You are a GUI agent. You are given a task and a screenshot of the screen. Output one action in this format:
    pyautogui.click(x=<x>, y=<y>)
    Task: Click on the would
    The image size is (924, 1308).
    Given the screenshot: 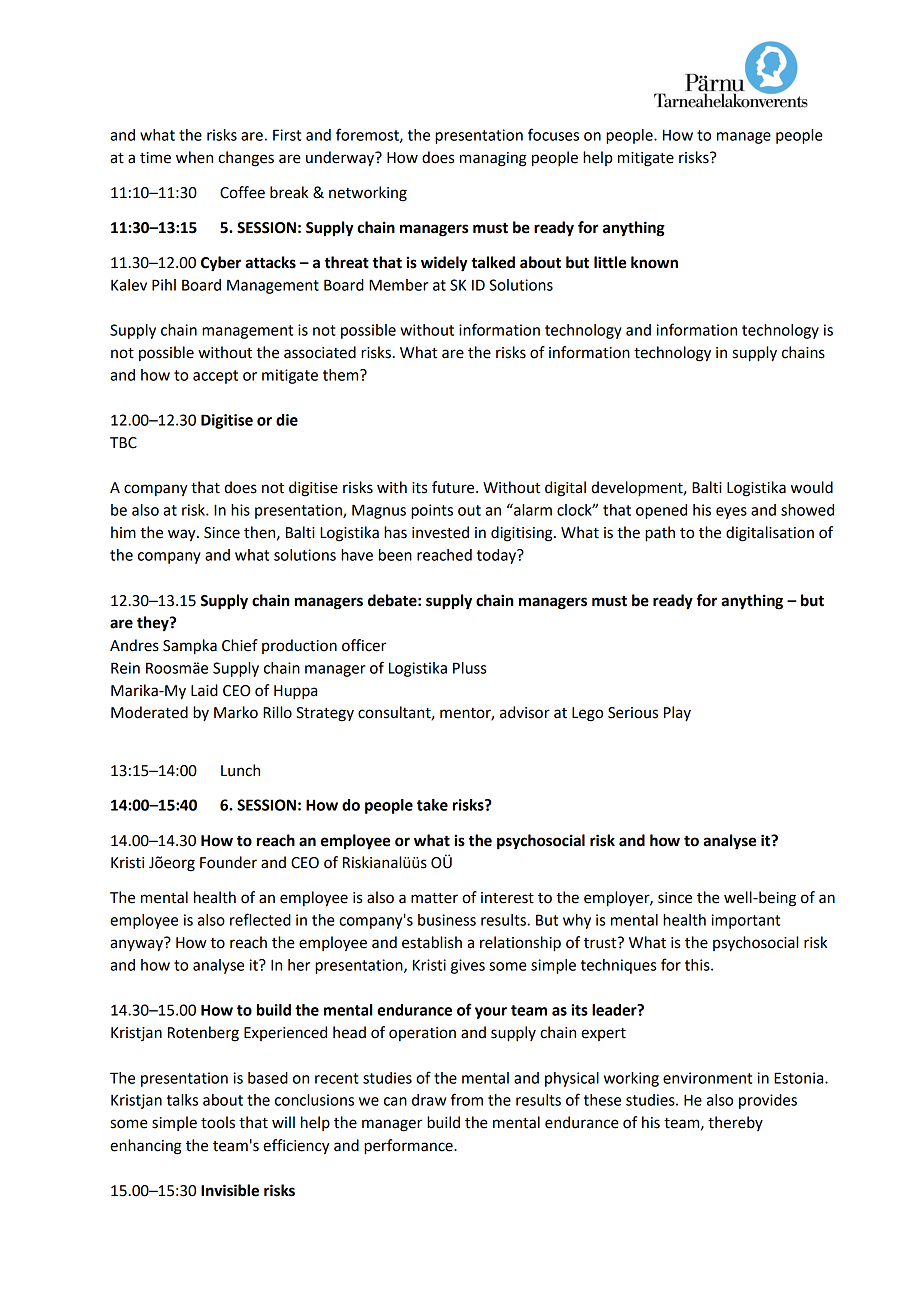 What is the action you would take?
    pyautogui.click(x=812, y=487)
